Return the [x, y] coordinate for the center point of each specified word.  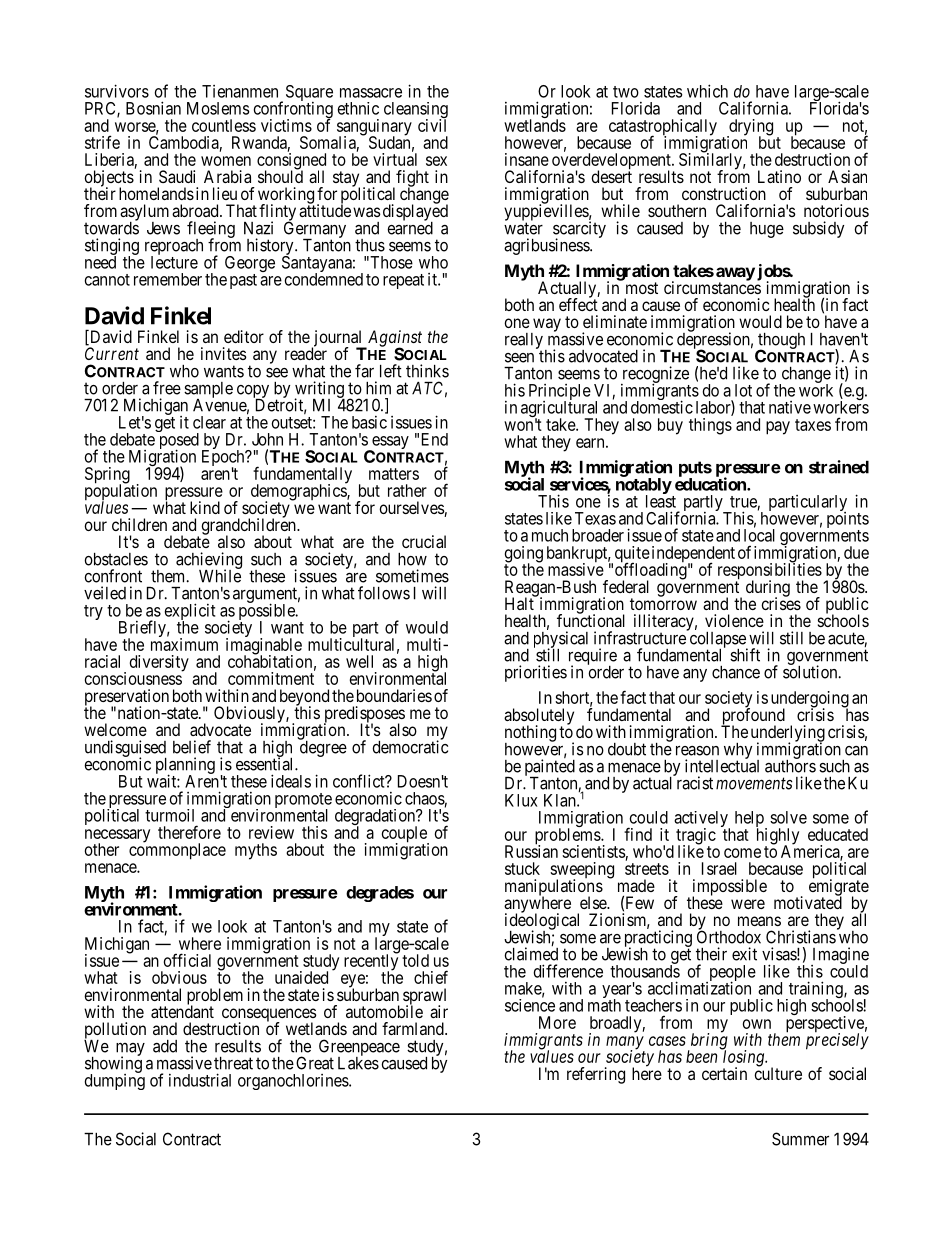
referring [596, 1075]
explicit [190, 613]
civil [432, 125]
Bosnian [153, 108]
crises [781, 603]
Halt [520, 603]
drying [750, 128]
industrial [200, 1080]
